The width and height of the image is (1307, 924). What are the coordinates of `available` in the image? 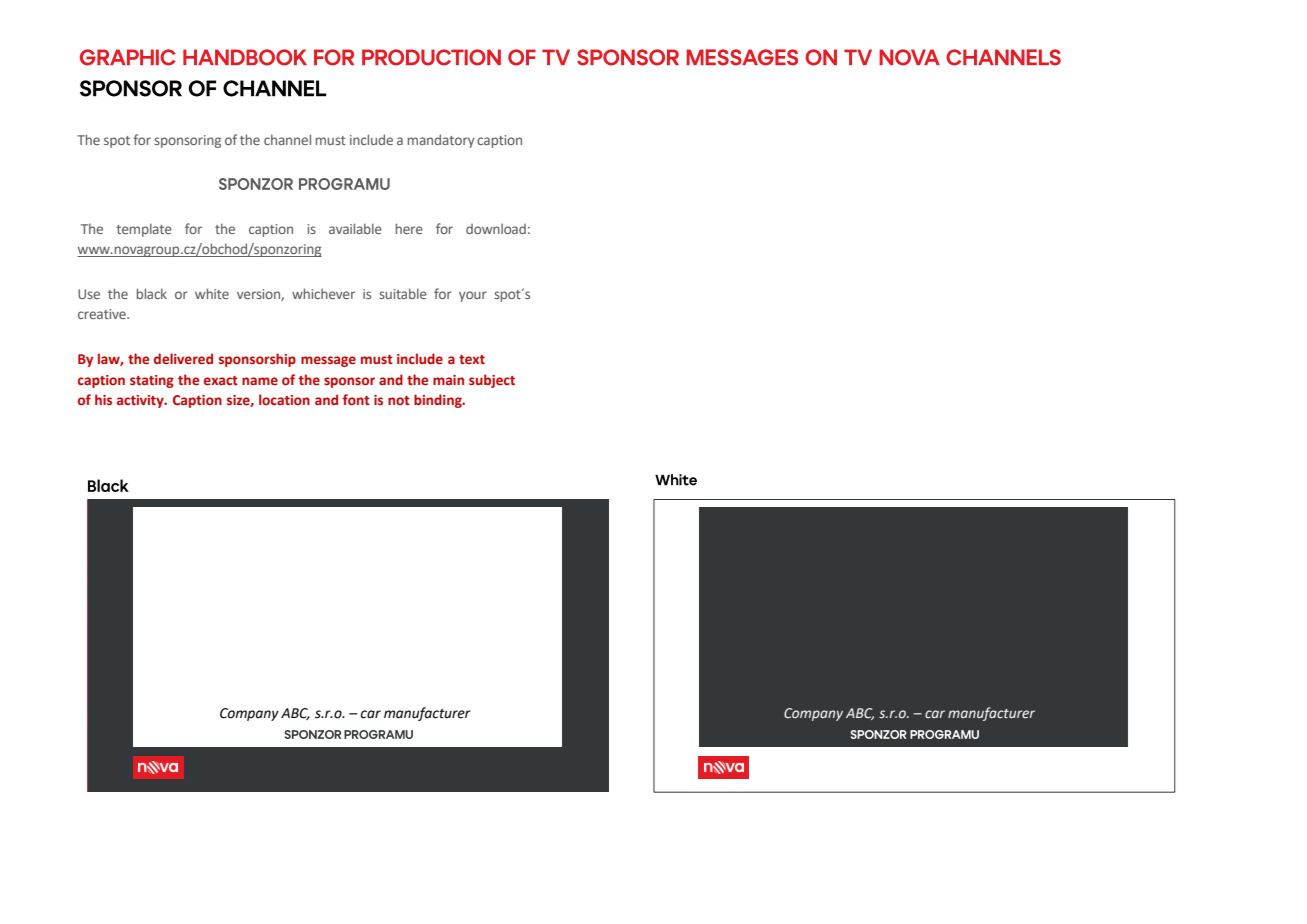 It's located at (355, 228).
